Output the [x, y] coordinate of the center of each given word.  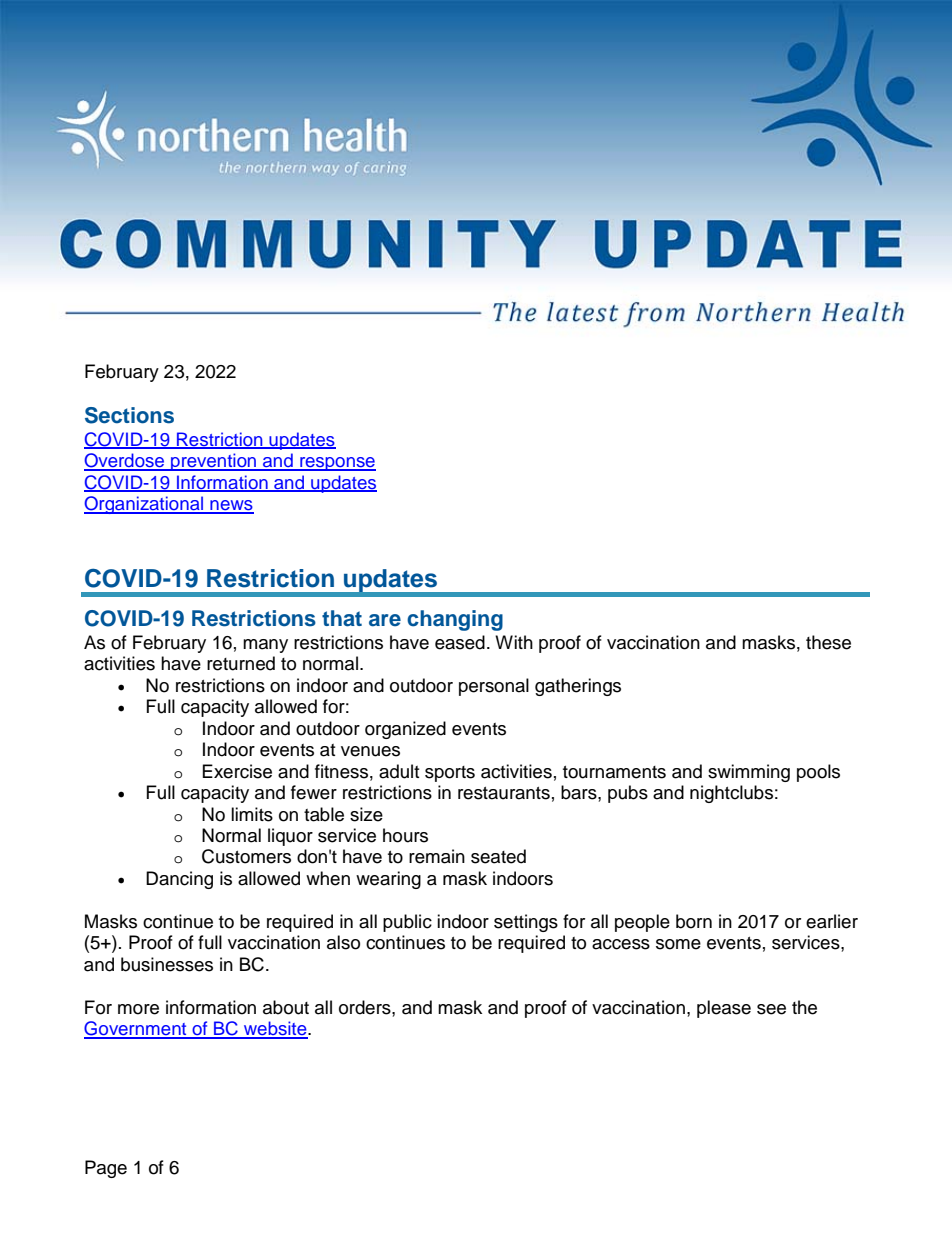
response [337, 464]
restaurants [504, 793]
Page [106, 1169]
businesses [167, 964]
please [724, 1009]
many [265, 646]
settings [526, 923]
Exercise [237, 771]
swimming [749, 773]
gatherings [578, 687]
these [828, 642]
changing [455, 620]
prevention [214, 462]
